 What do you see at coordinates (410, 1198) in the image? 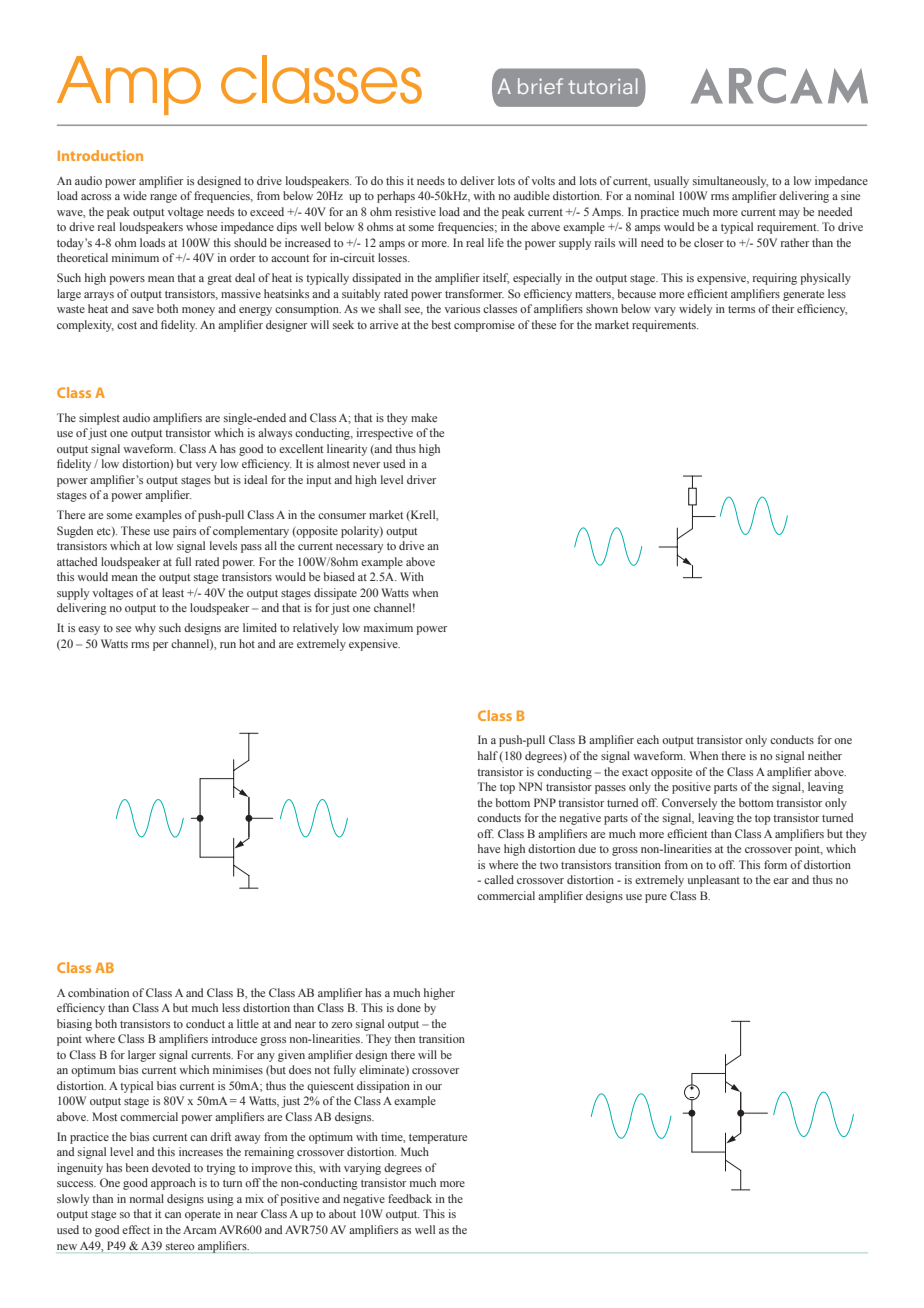
I see `feedback` at bounding box center [410, 1198].
